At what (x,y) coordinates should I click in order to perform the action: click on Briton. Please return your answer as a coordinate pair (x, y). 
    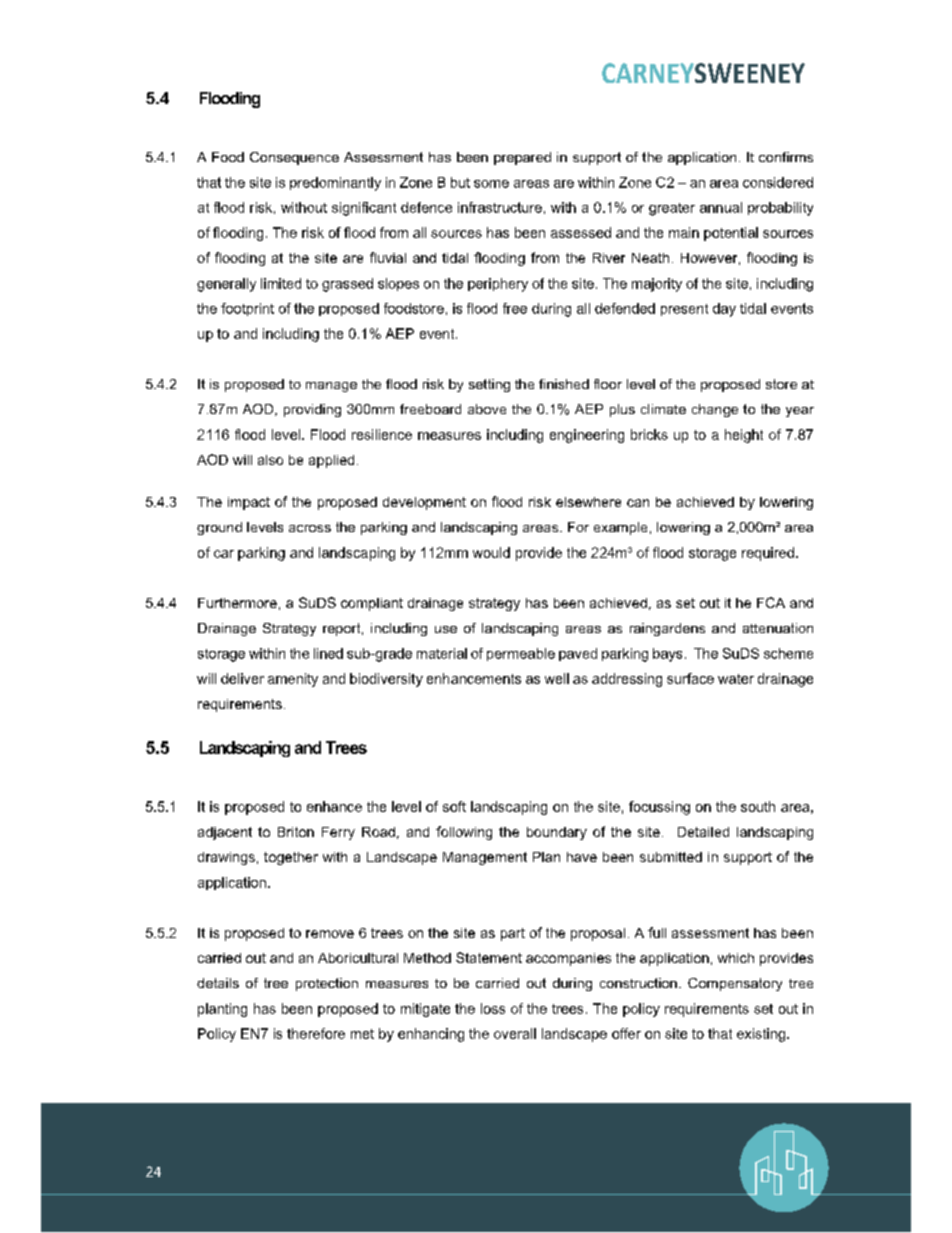
    Looking at the image, I should click on (296, 832).
